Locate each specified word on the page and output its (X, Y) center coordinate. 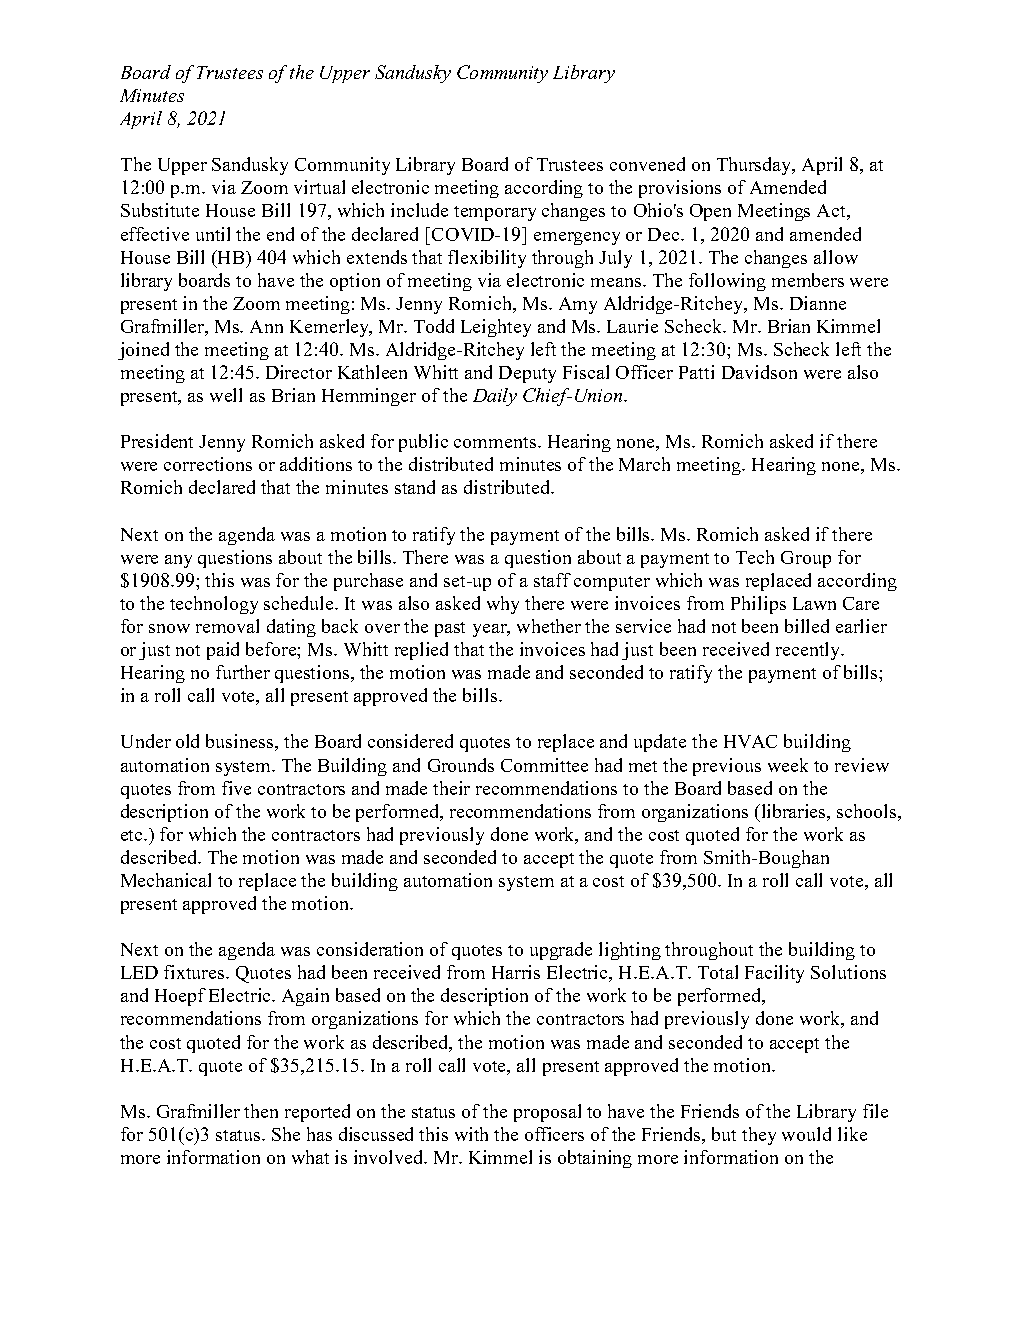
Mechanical (166, 880)
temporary (495, 213)
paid (223, 651)
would (806, 1134)
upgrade (561, 951)
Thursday (756, 166)
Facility (774, 974)
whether (549, 626)
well (226, 395)
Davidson (759, 372)
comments (496, 442)
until (213, 234)
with (471, 1134)
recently (809, 651)
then (261, 1111)
